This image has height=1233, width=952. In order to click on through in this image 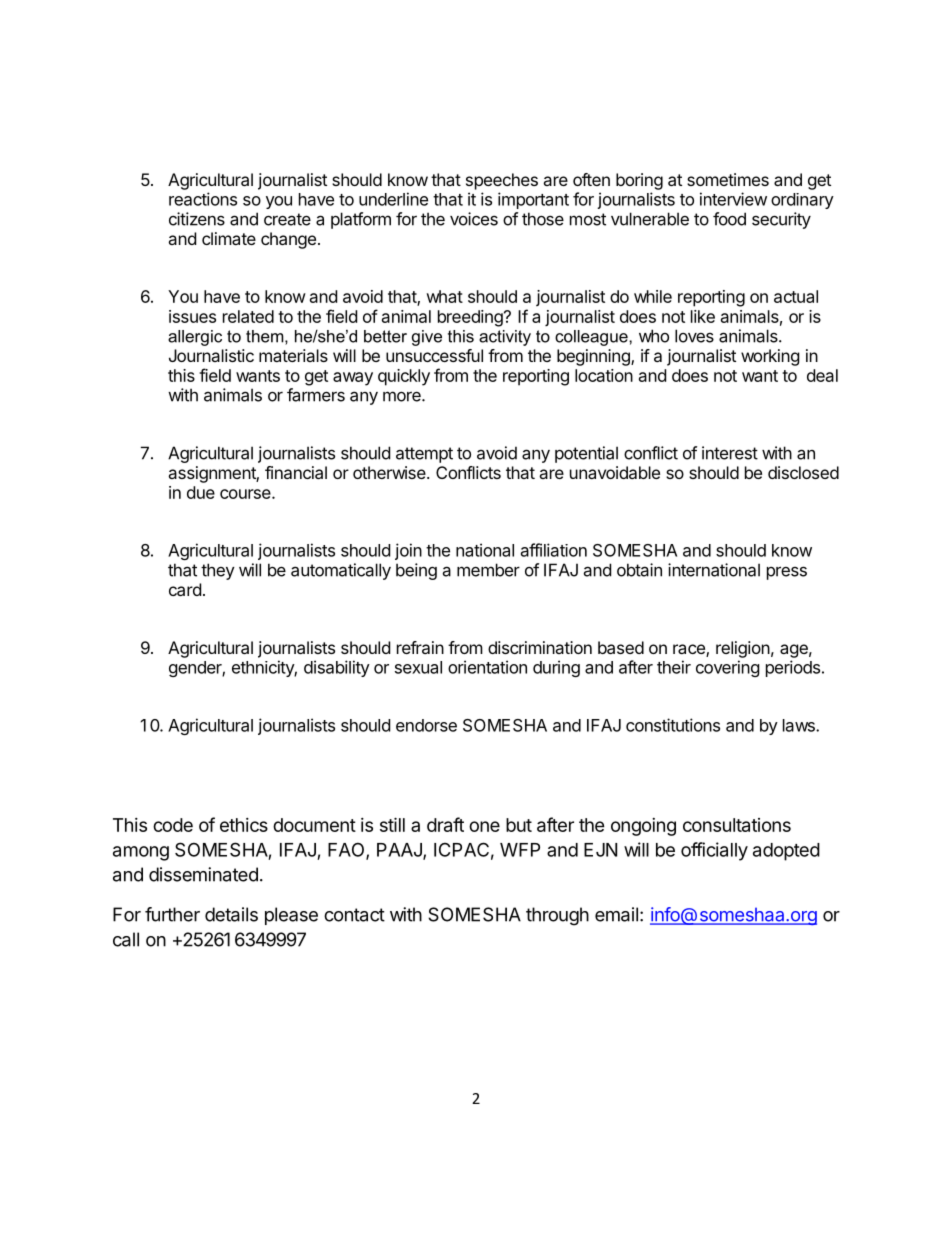, I will do `click(557, 916)`.
